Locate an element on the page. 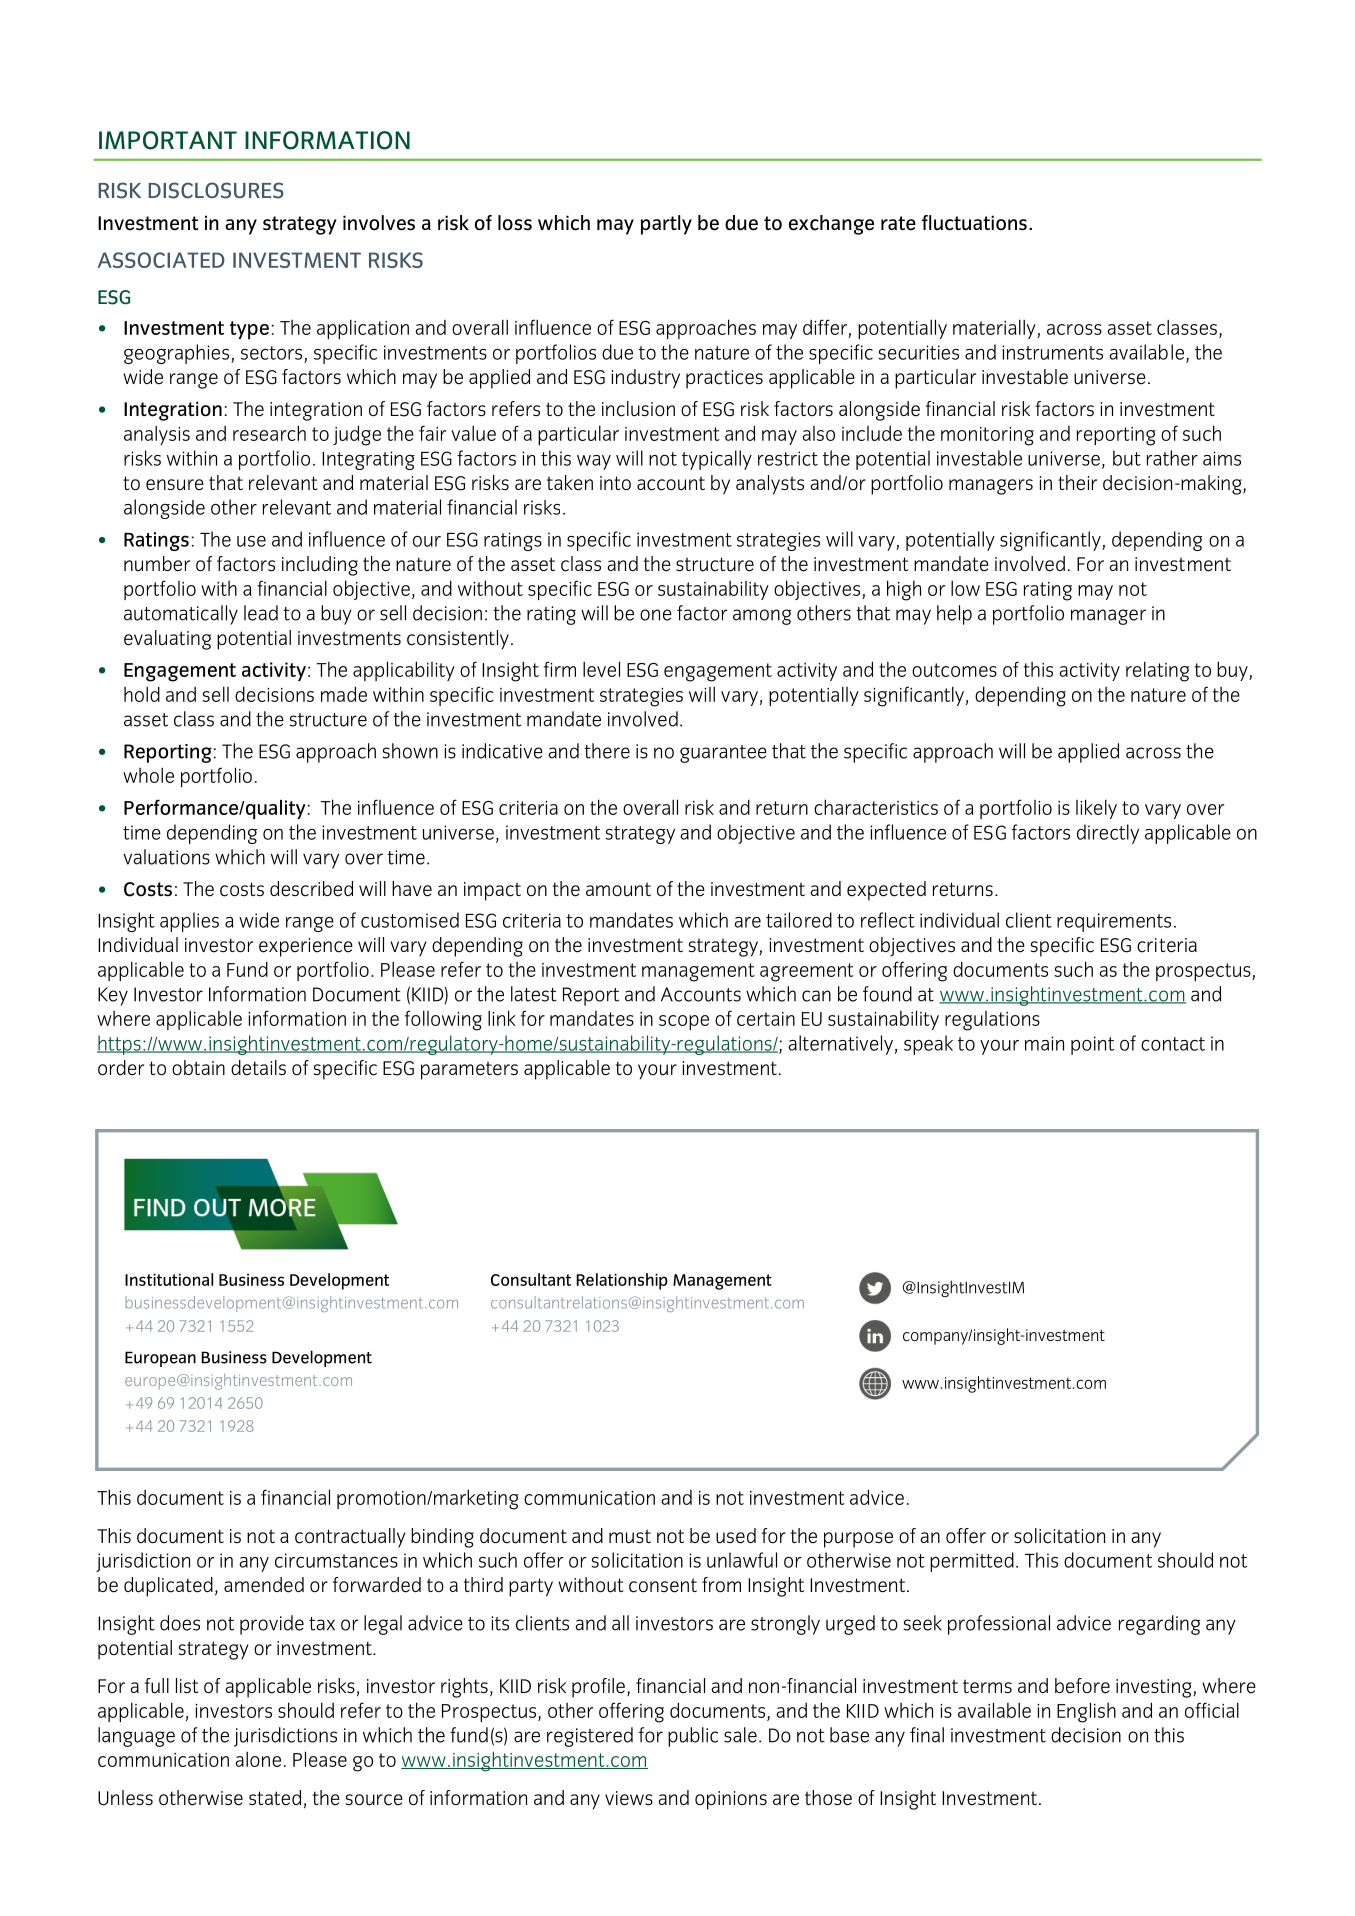  permitted is located at coordinates (972, 1562).
